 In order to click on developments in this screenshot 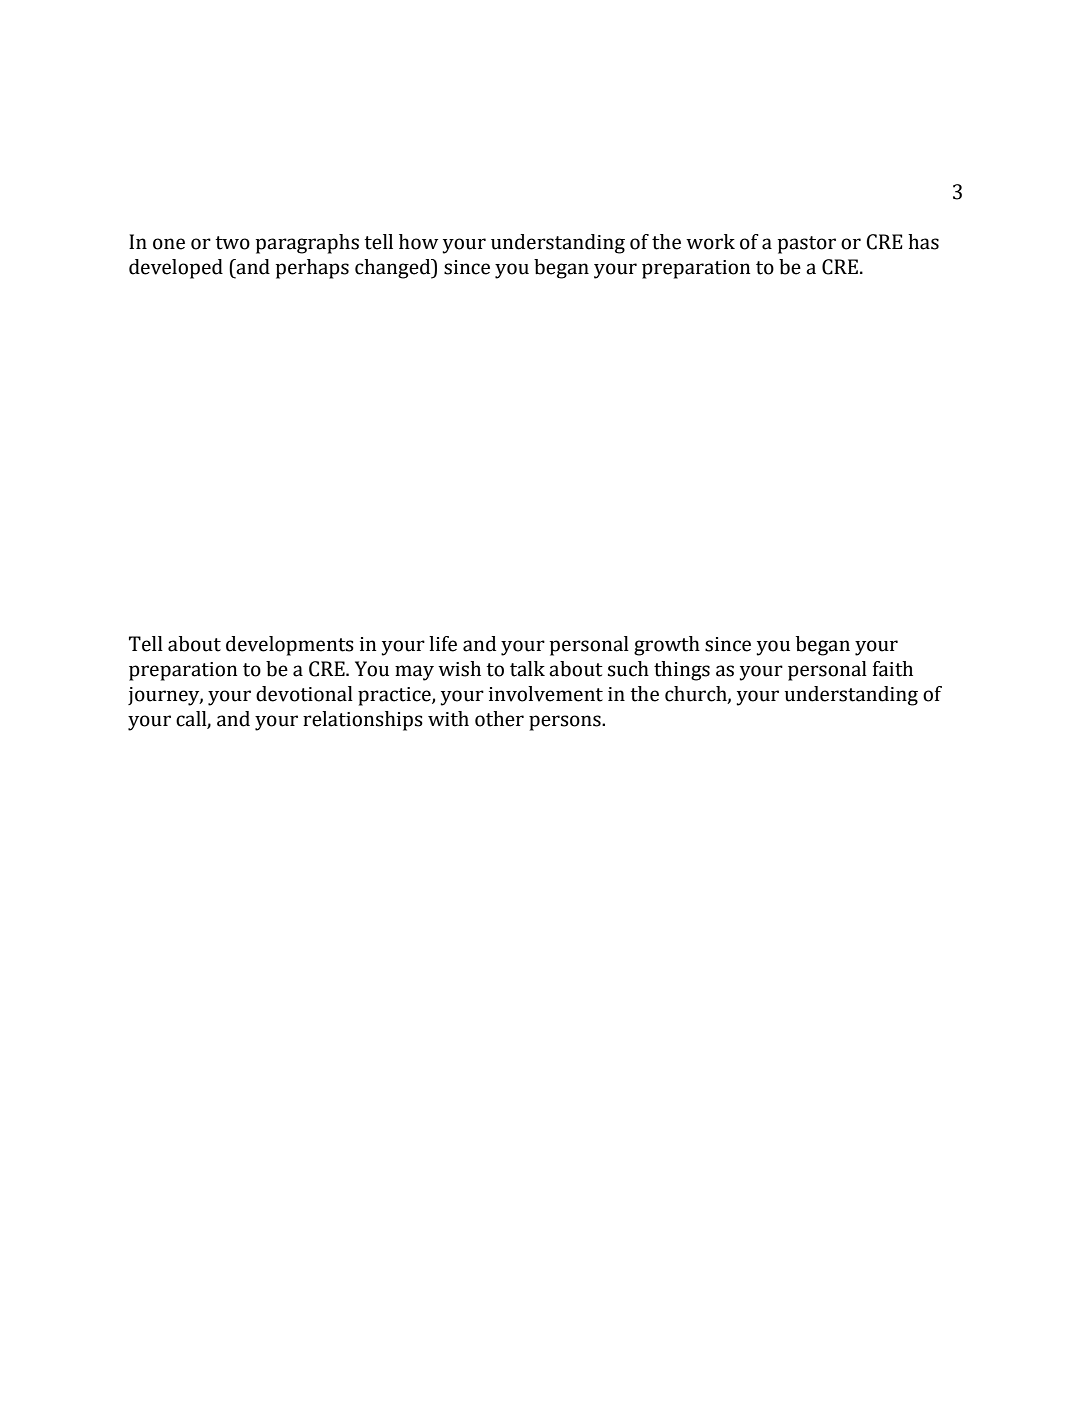, I will do `click(290, 646)`.
